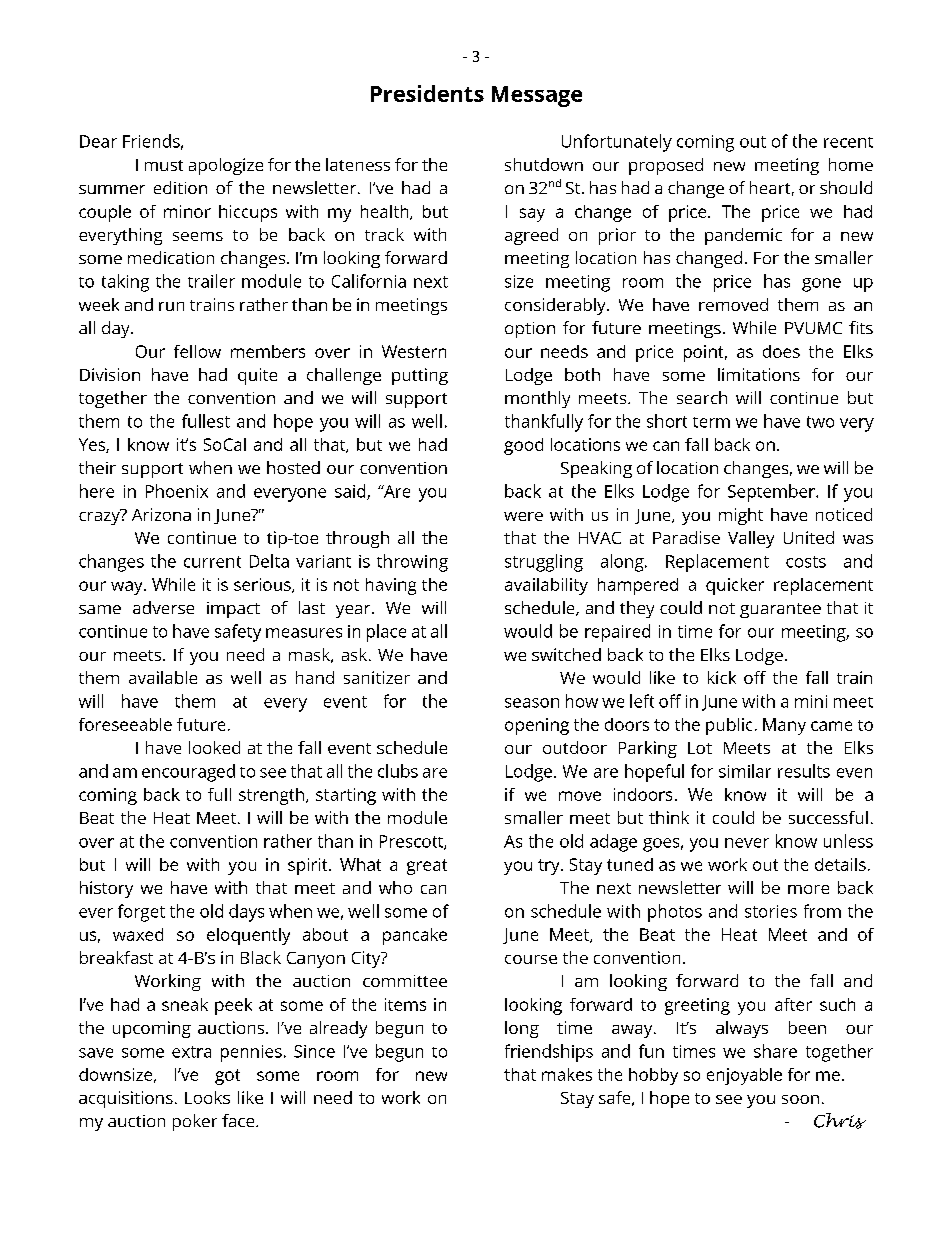 This document has width=952, height=1233. What do you see at coordinates (848, 142) in the document?
I see `recent` at bounding box center [848, 142].
